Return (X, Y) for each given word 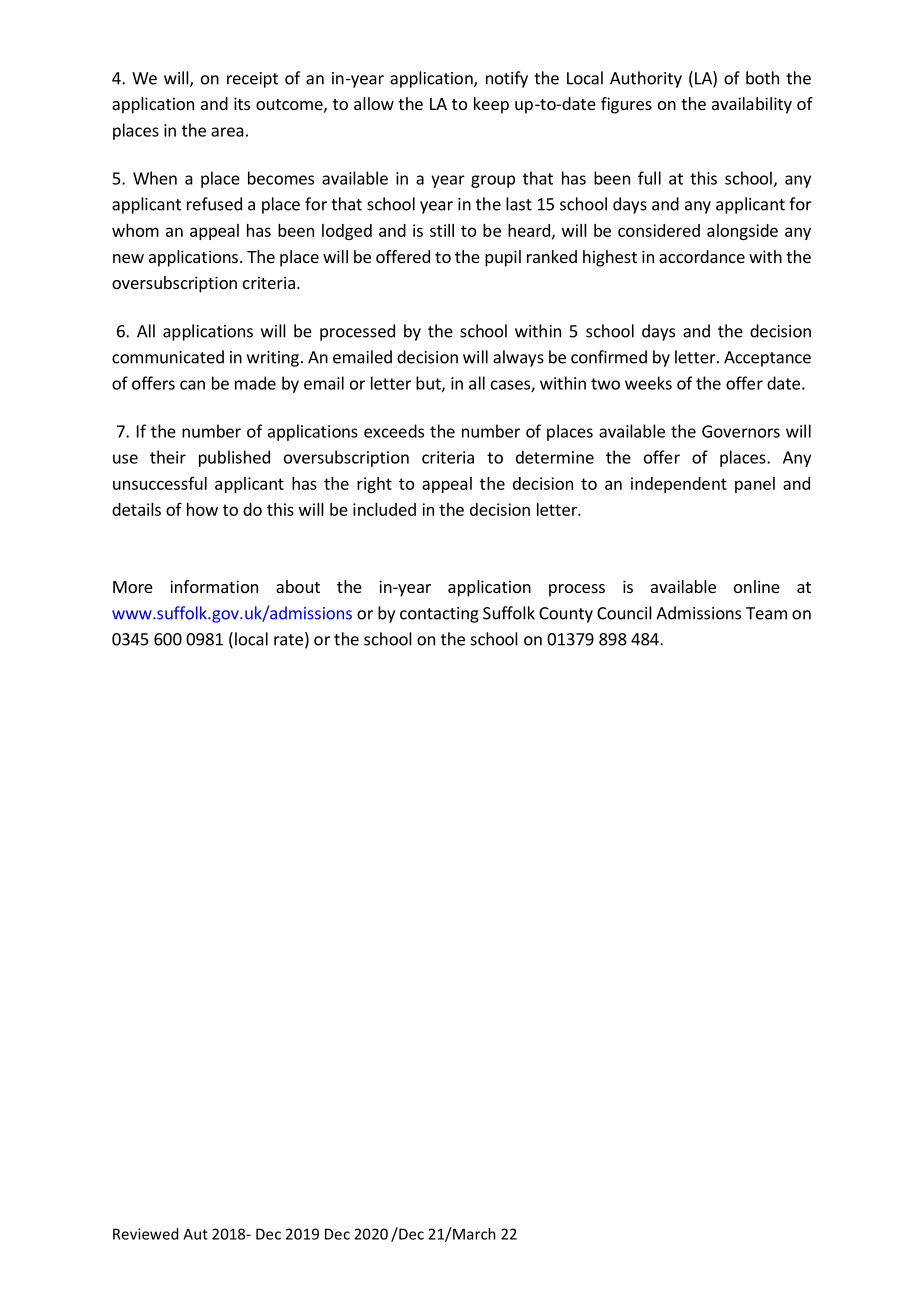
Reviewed (145, 1234)
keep (491, 105)
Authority (646, 79)
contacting (439, 615)
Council (624, 613)
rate (288, 640)
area (227, 132)
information (214, 586)
